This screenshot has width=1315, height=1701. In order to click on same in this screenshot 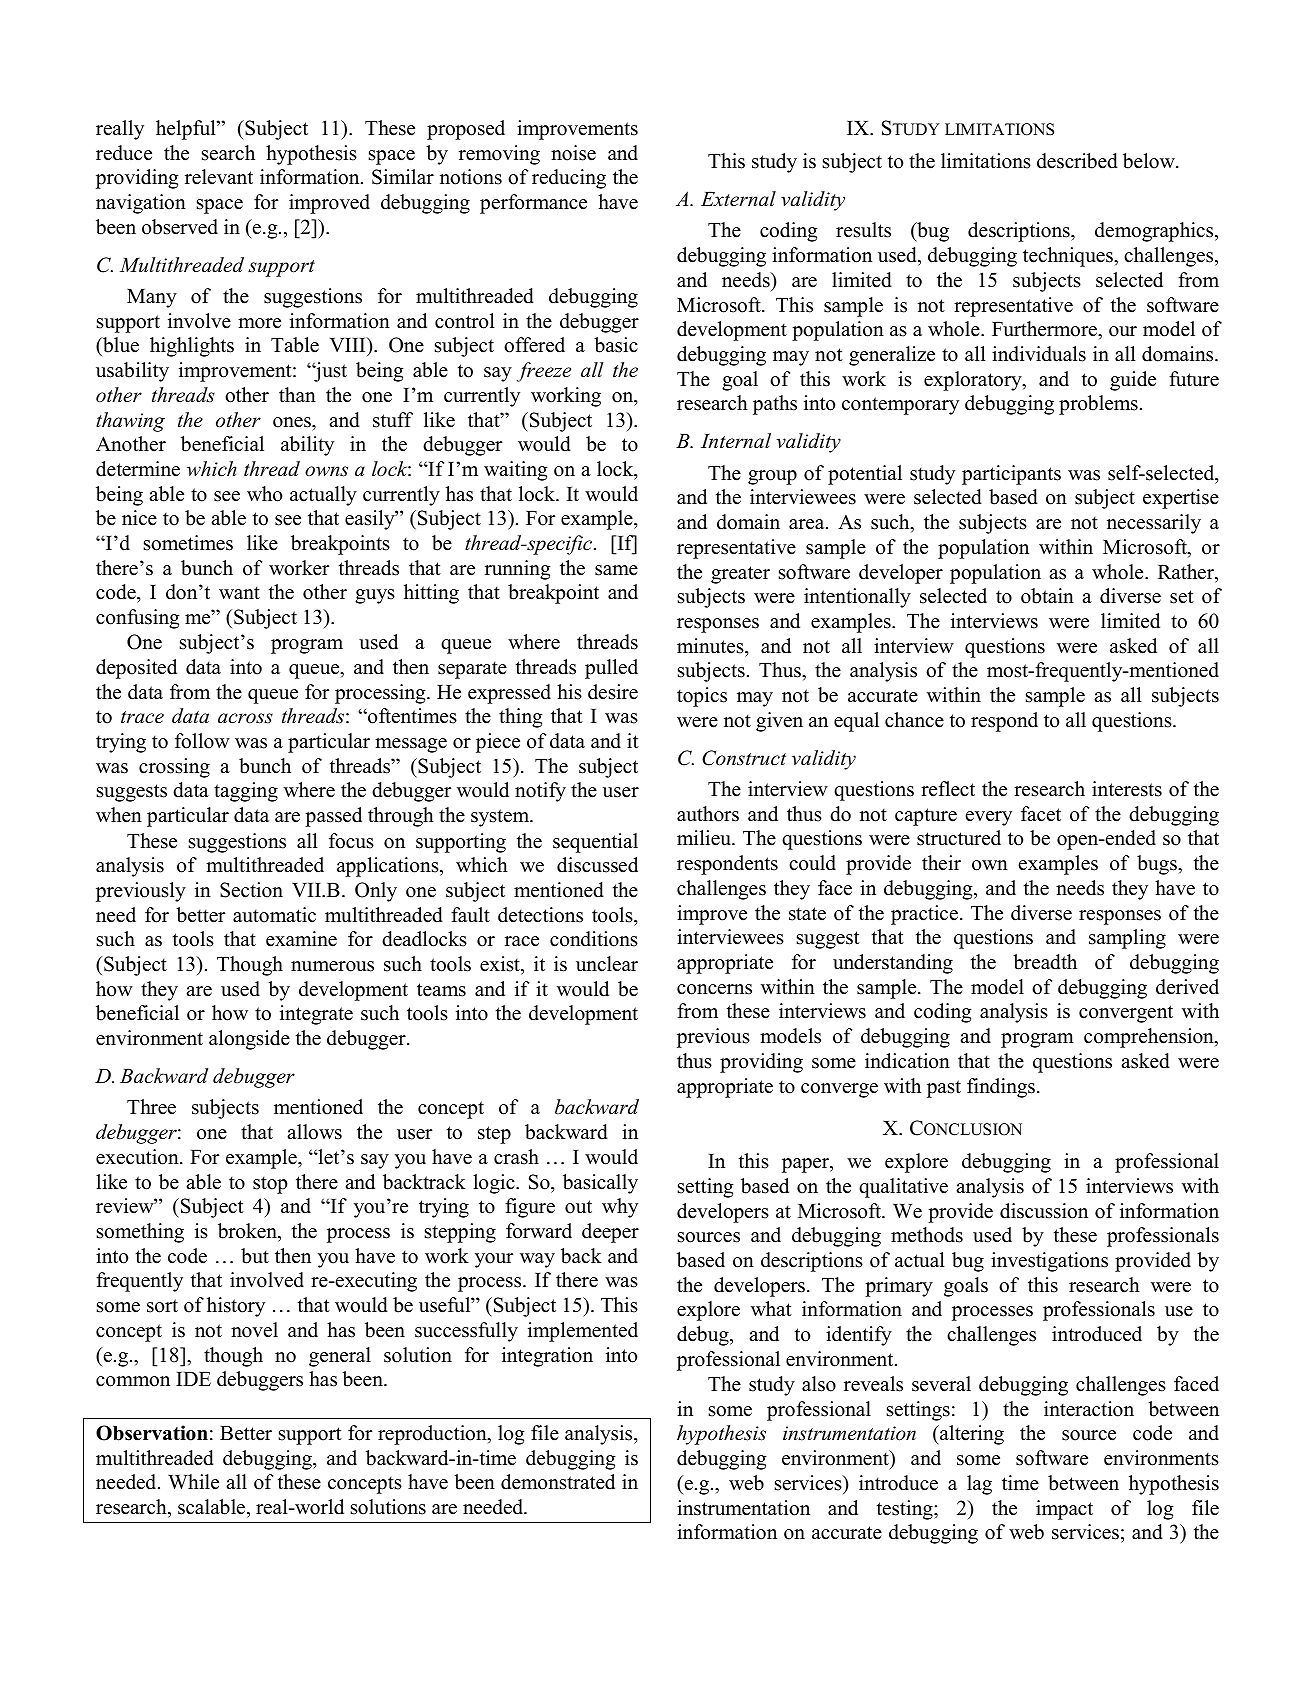, I will do `click(616, 570)`.
